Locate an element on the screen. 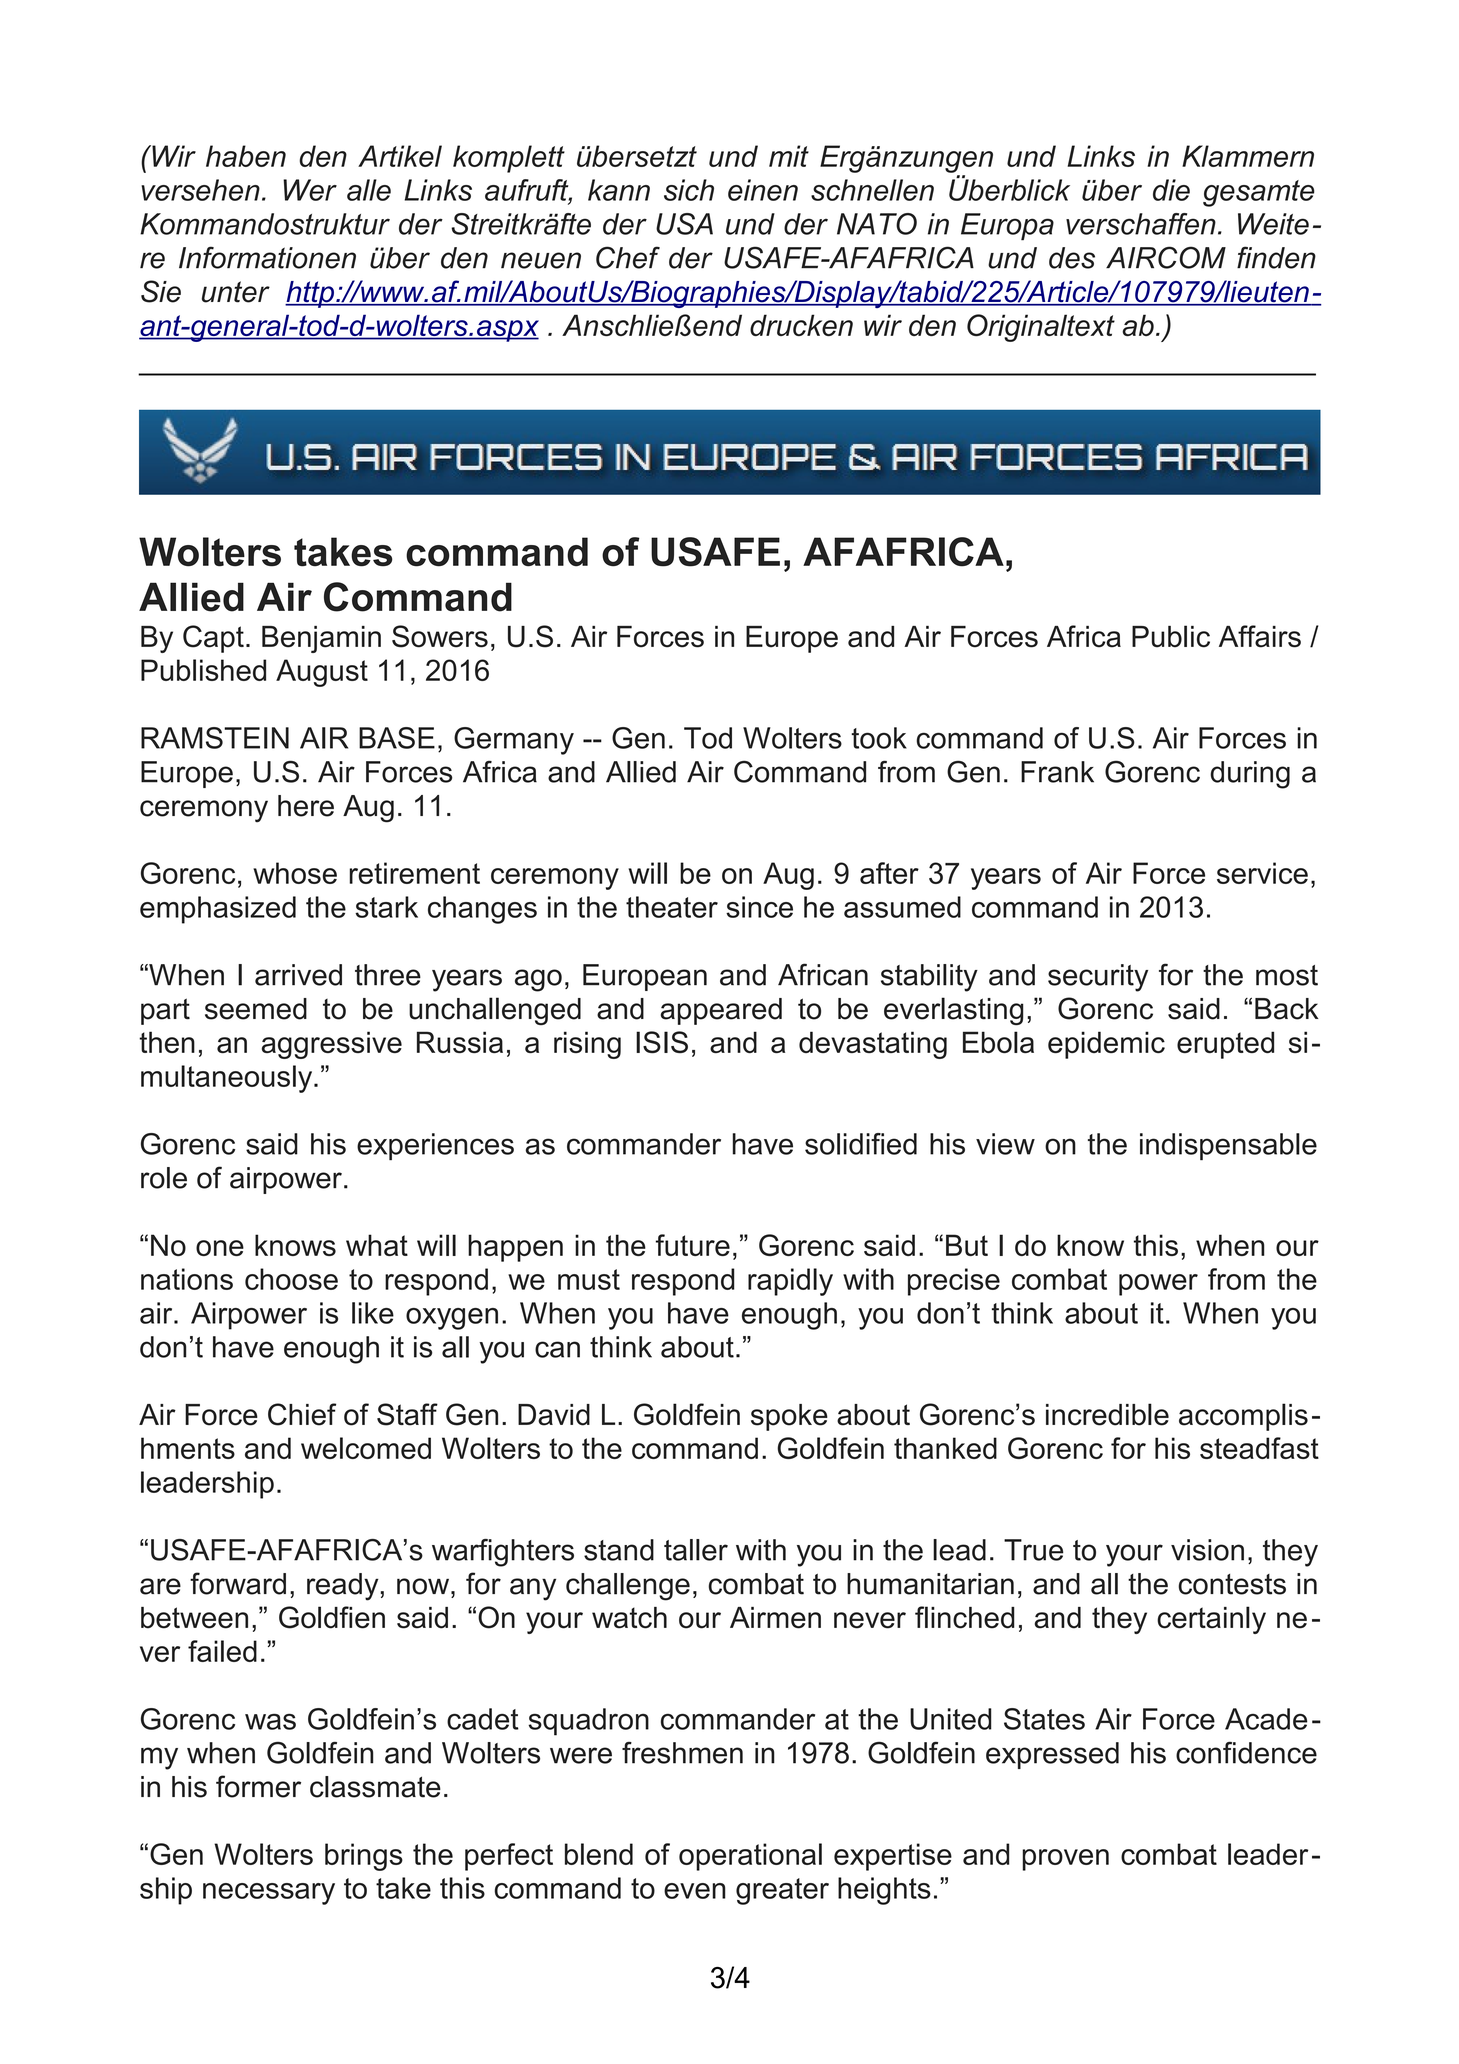 The height and width of the screenshot is (2064, 1459). here is located at coordinates (306, 806).
